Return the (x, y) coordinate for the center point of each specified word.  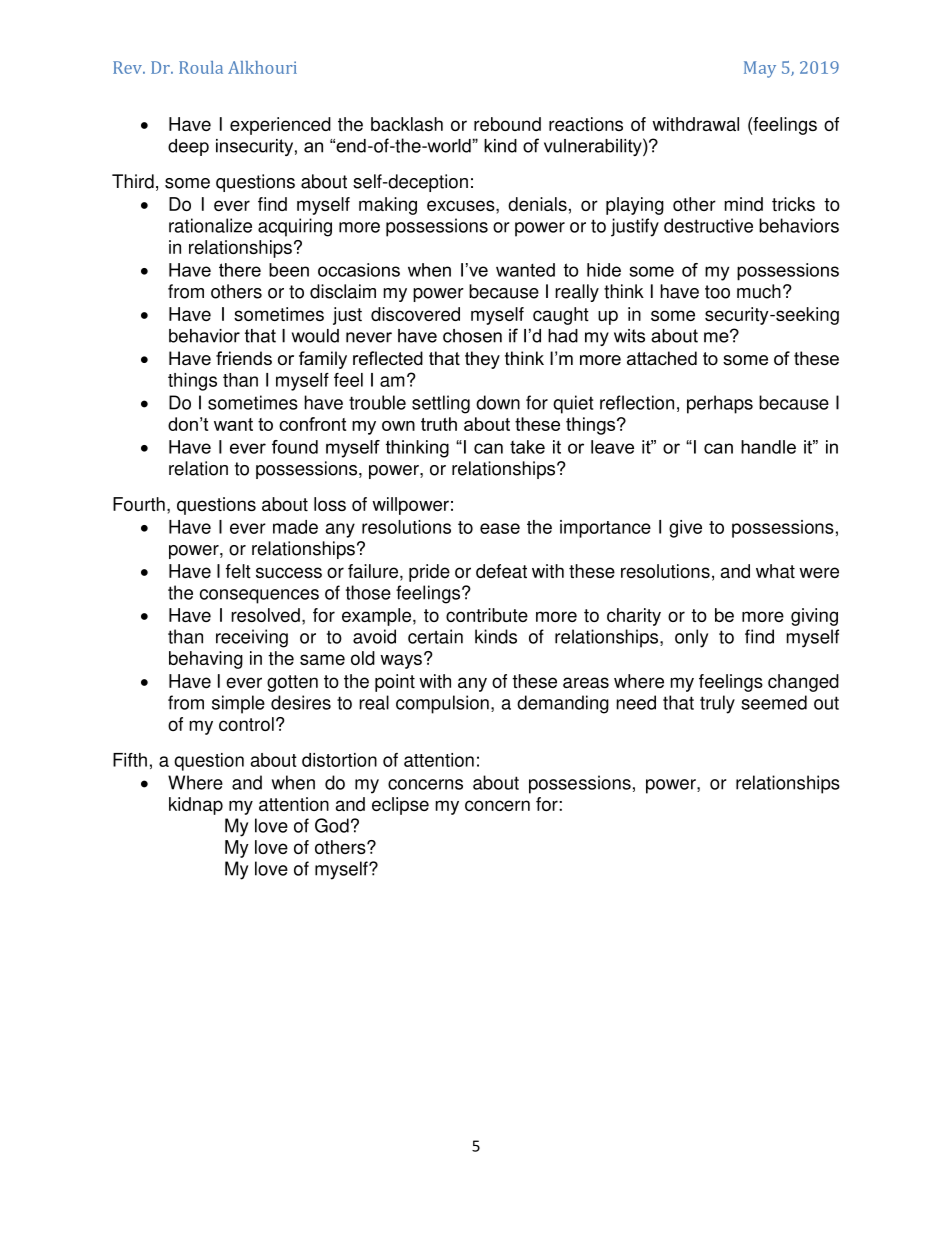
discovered (415, 314)
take (527, 447)
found (295, 447)
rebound (507, 124)
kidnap (196, 806)
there (240, 270)
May (760, 69)
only (691, 638)
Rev (129, 67)
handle (768, 447)
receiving (252, 638)
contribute (487, 615)
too (717, 292)
